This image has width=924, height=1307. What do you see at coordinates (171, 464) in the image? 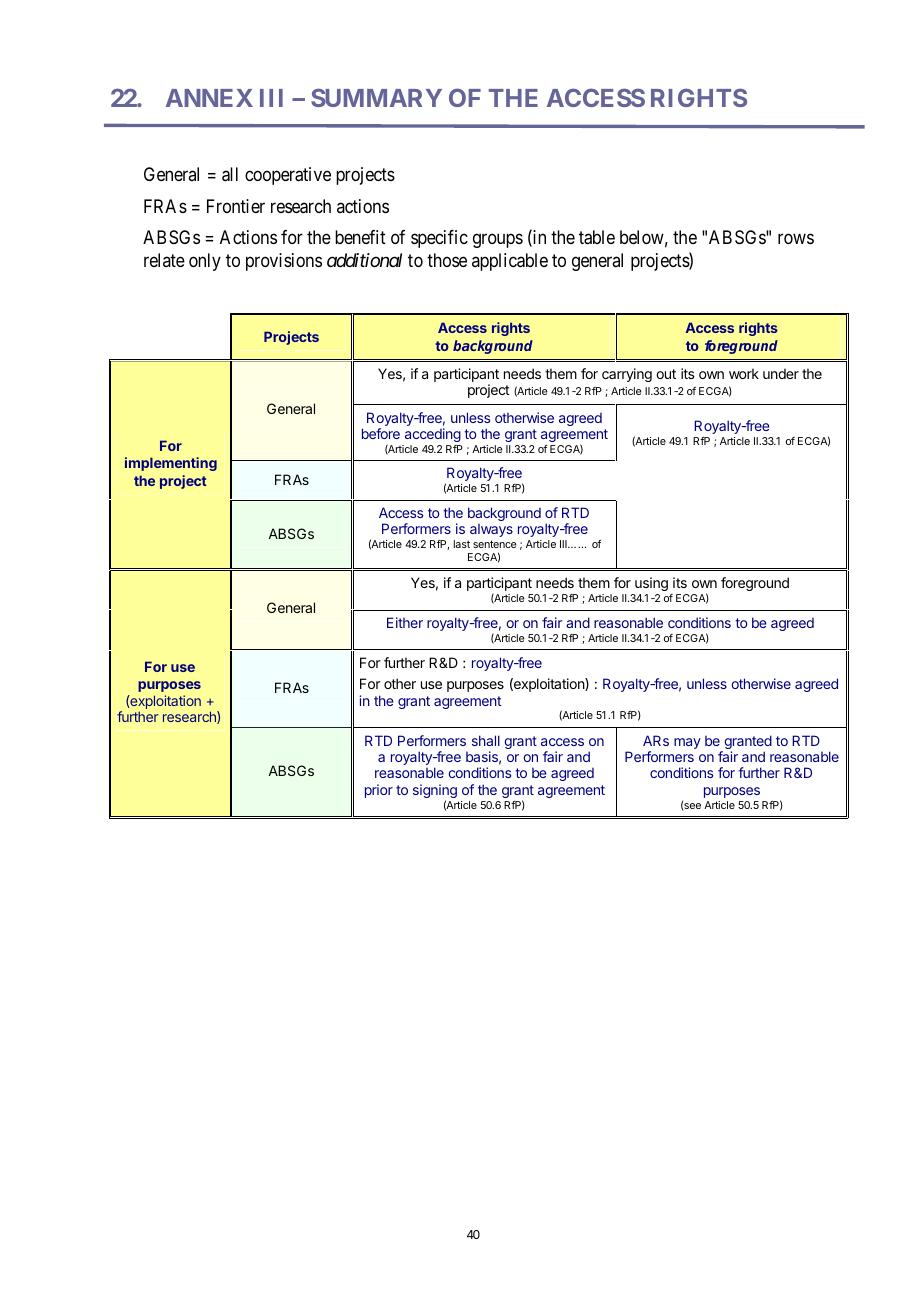
I see `implementing` at bounding box center [171, 464].
